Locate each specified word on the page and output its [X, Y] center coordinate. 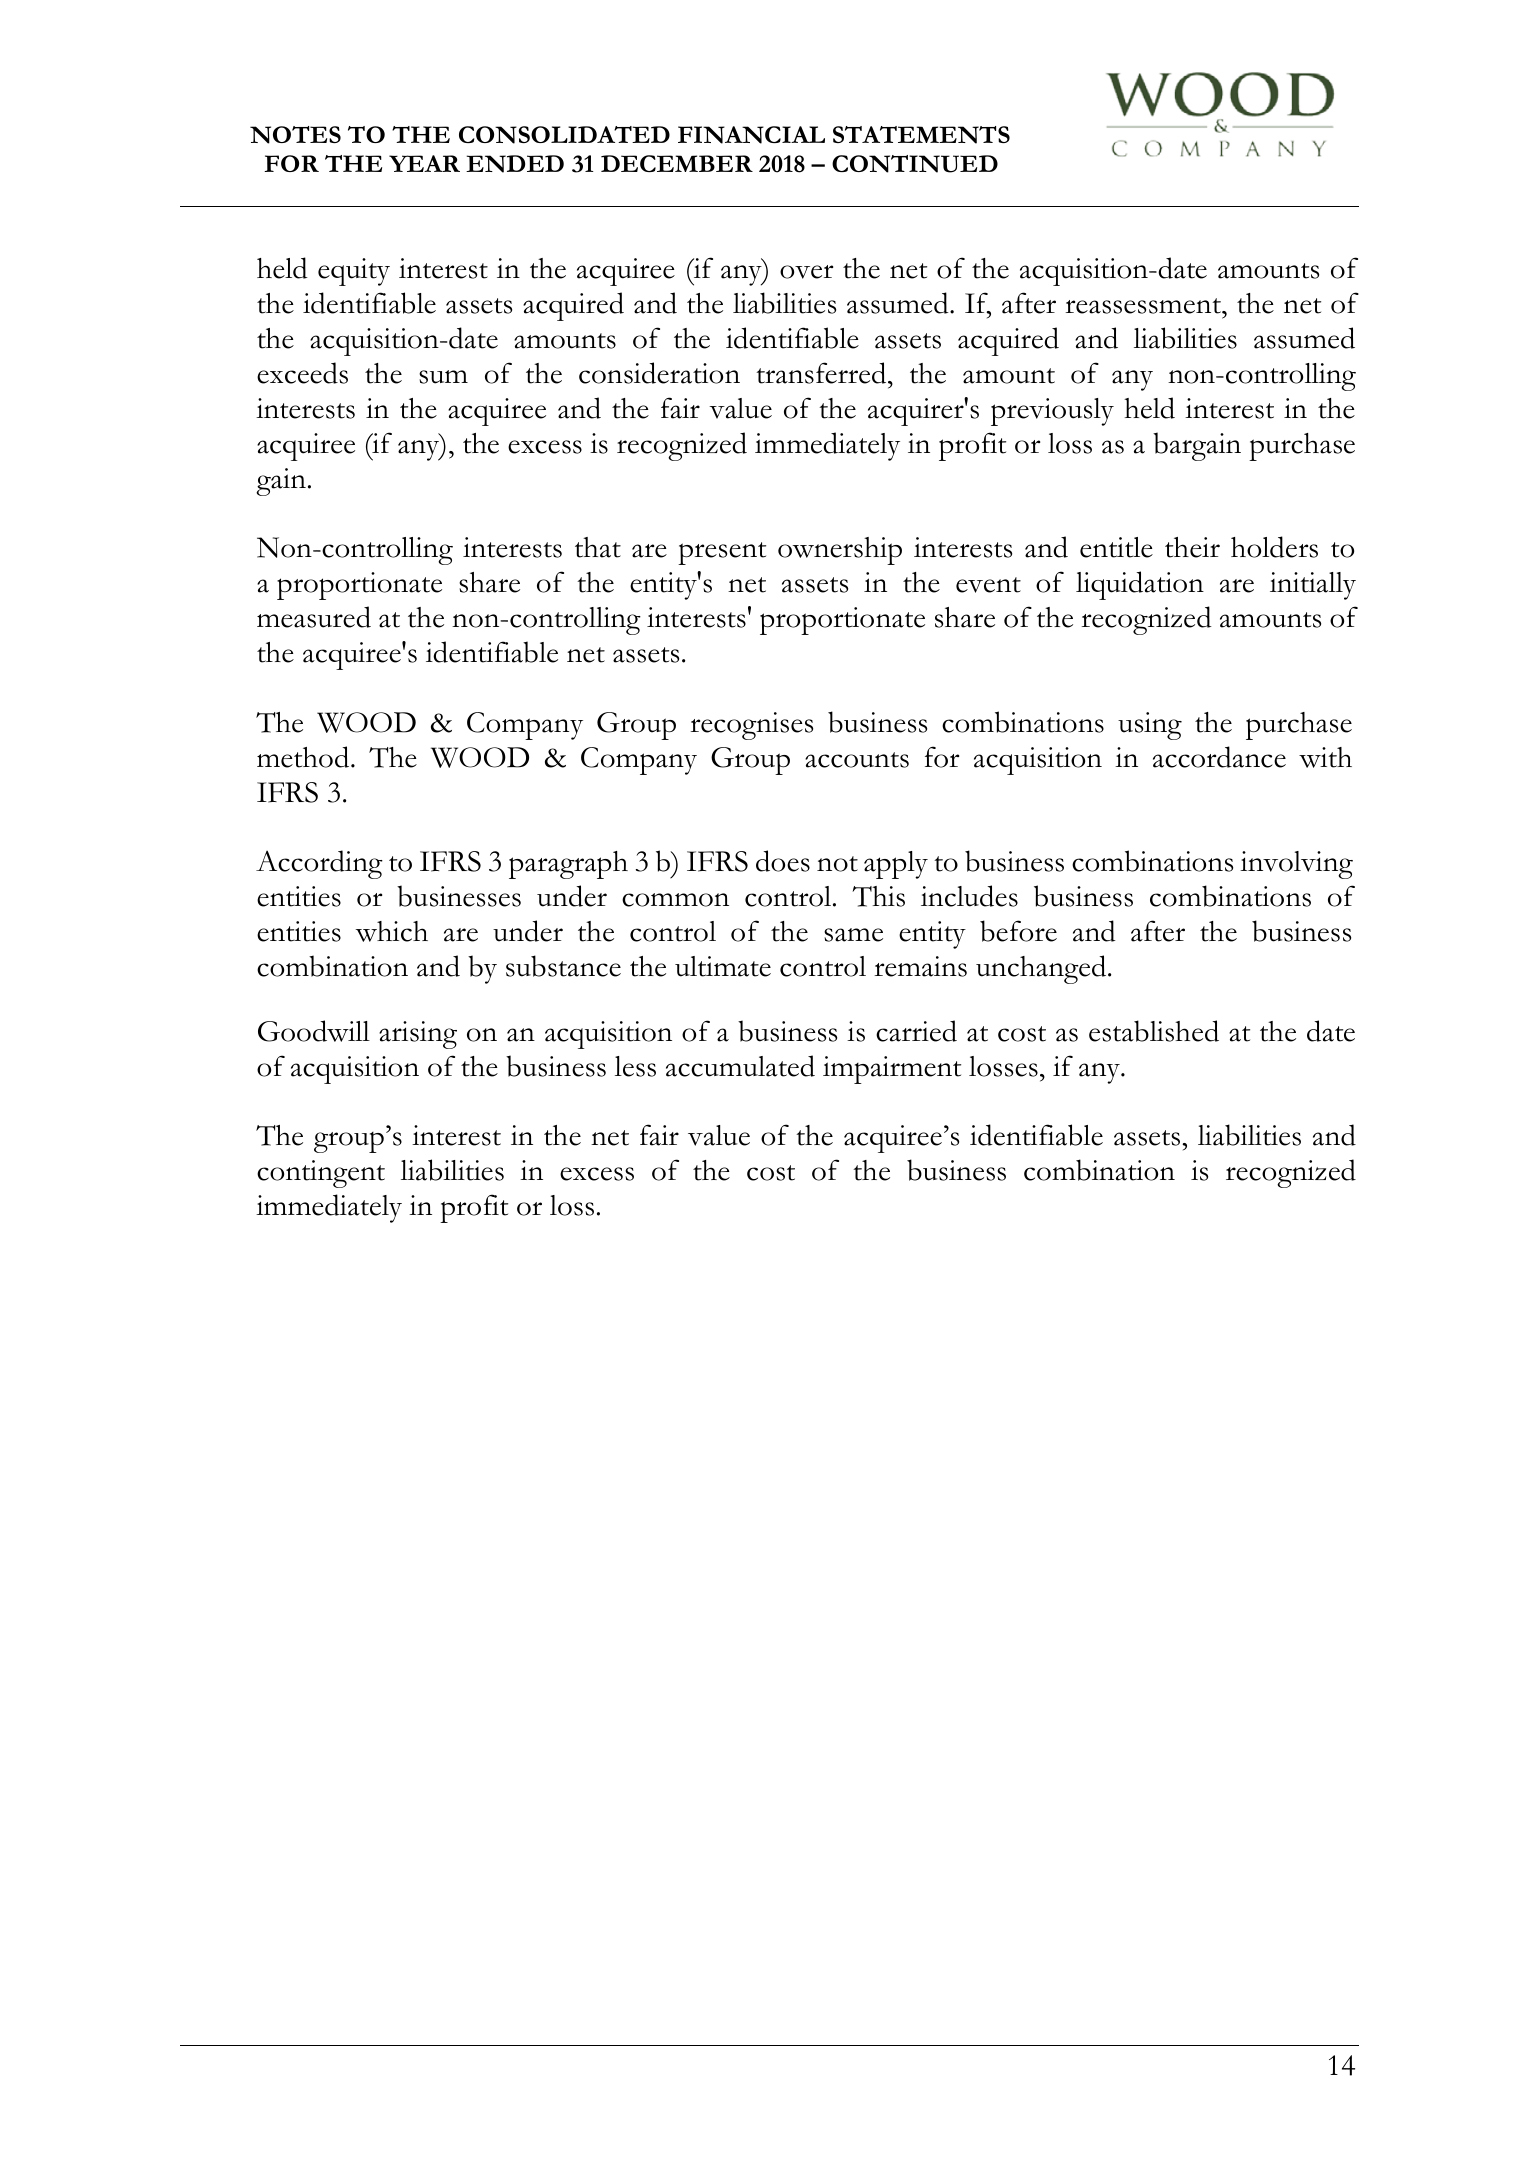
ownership [840, 551]
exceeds [302, 373]
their [1192, 547]
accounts [857, 760]
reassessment [1144, 306]
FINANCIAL [751, 135]
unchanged [1042, 969]
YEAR [424, 163]
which [392, 931]
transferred [822, 373]
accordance [1219, 757]
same [853, 935]
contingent [321, 1174]
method [304, 757]
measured [314, 617]
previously [1052, 412]
